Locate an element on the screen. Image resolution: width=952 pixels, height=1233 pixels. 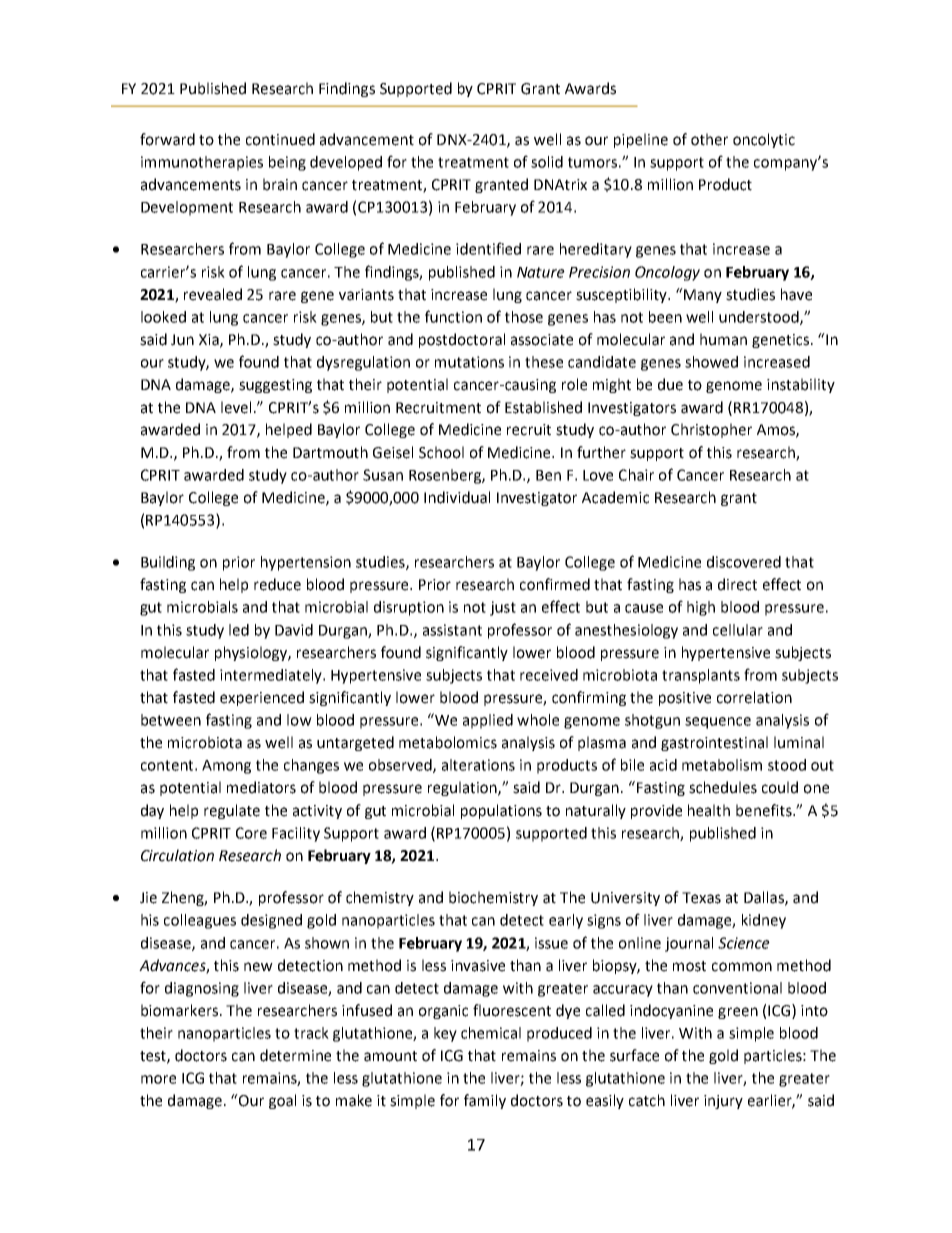
populations is located at coordinates (501, 811).
